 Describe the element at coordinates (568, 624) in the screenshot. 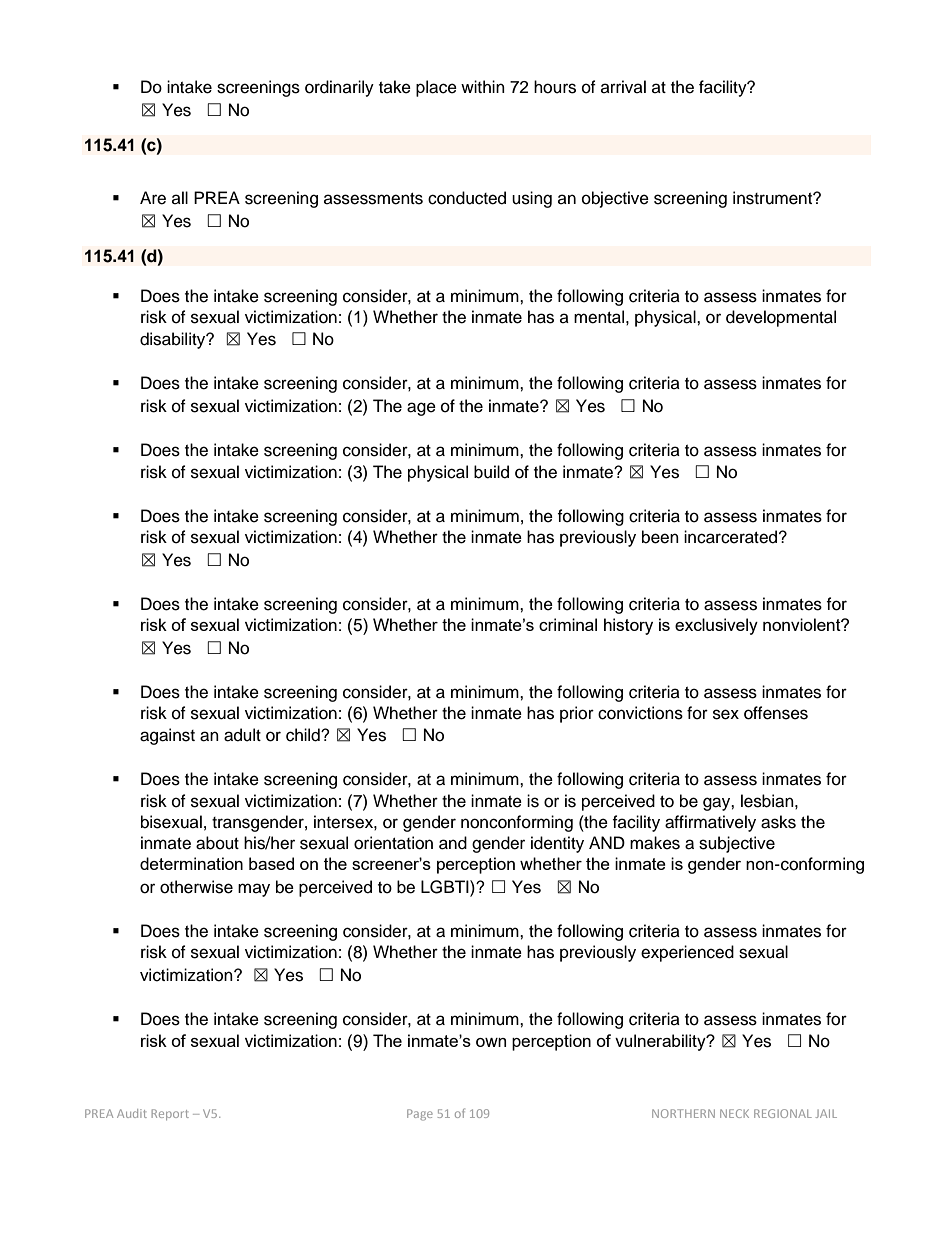

I see `criminal` at that location.
